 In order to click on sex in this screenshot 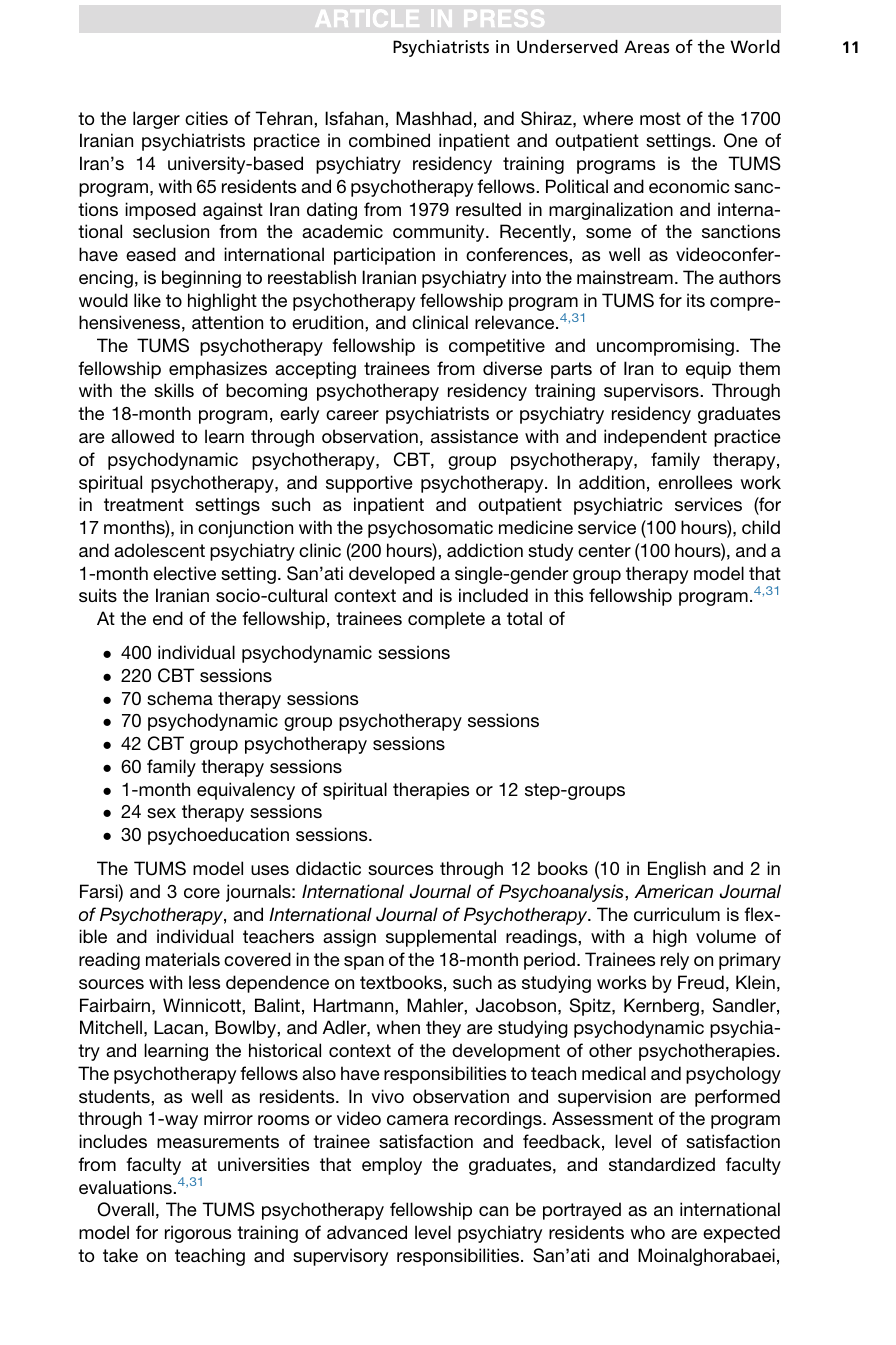, I will do `click(161, 813)`.
